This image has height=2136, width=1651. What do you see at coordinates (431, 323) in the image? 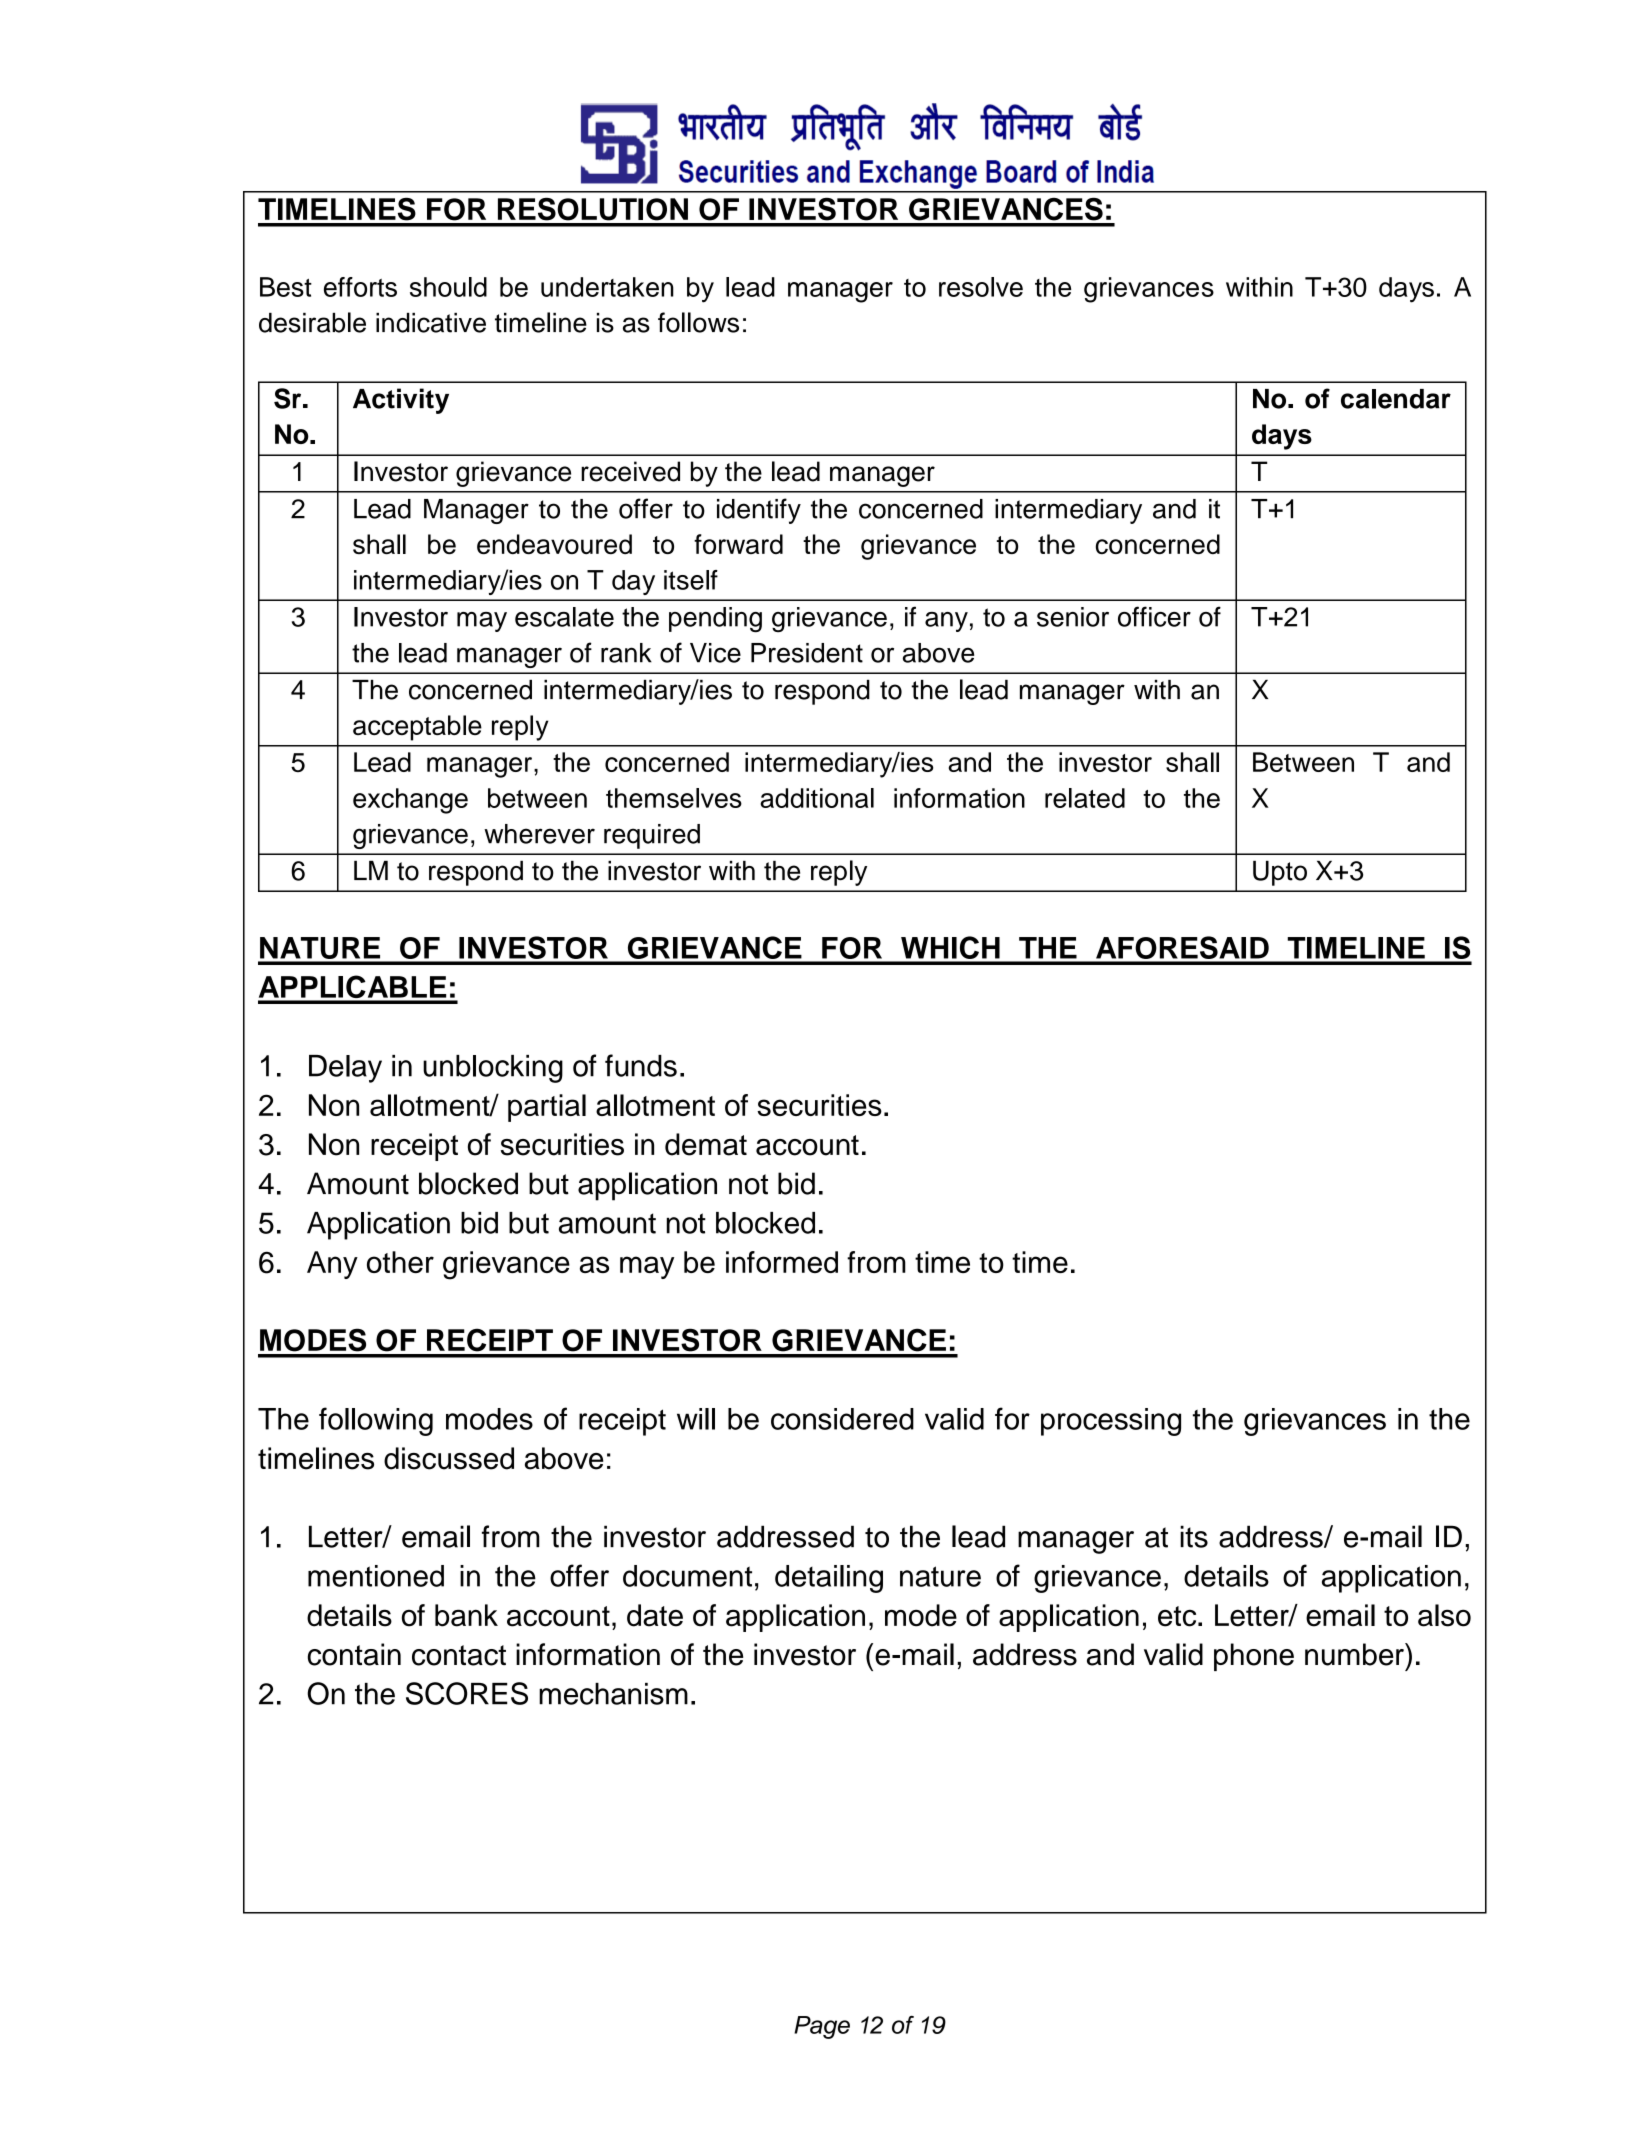
I see `indicative` at bounding box center [431, 323].
